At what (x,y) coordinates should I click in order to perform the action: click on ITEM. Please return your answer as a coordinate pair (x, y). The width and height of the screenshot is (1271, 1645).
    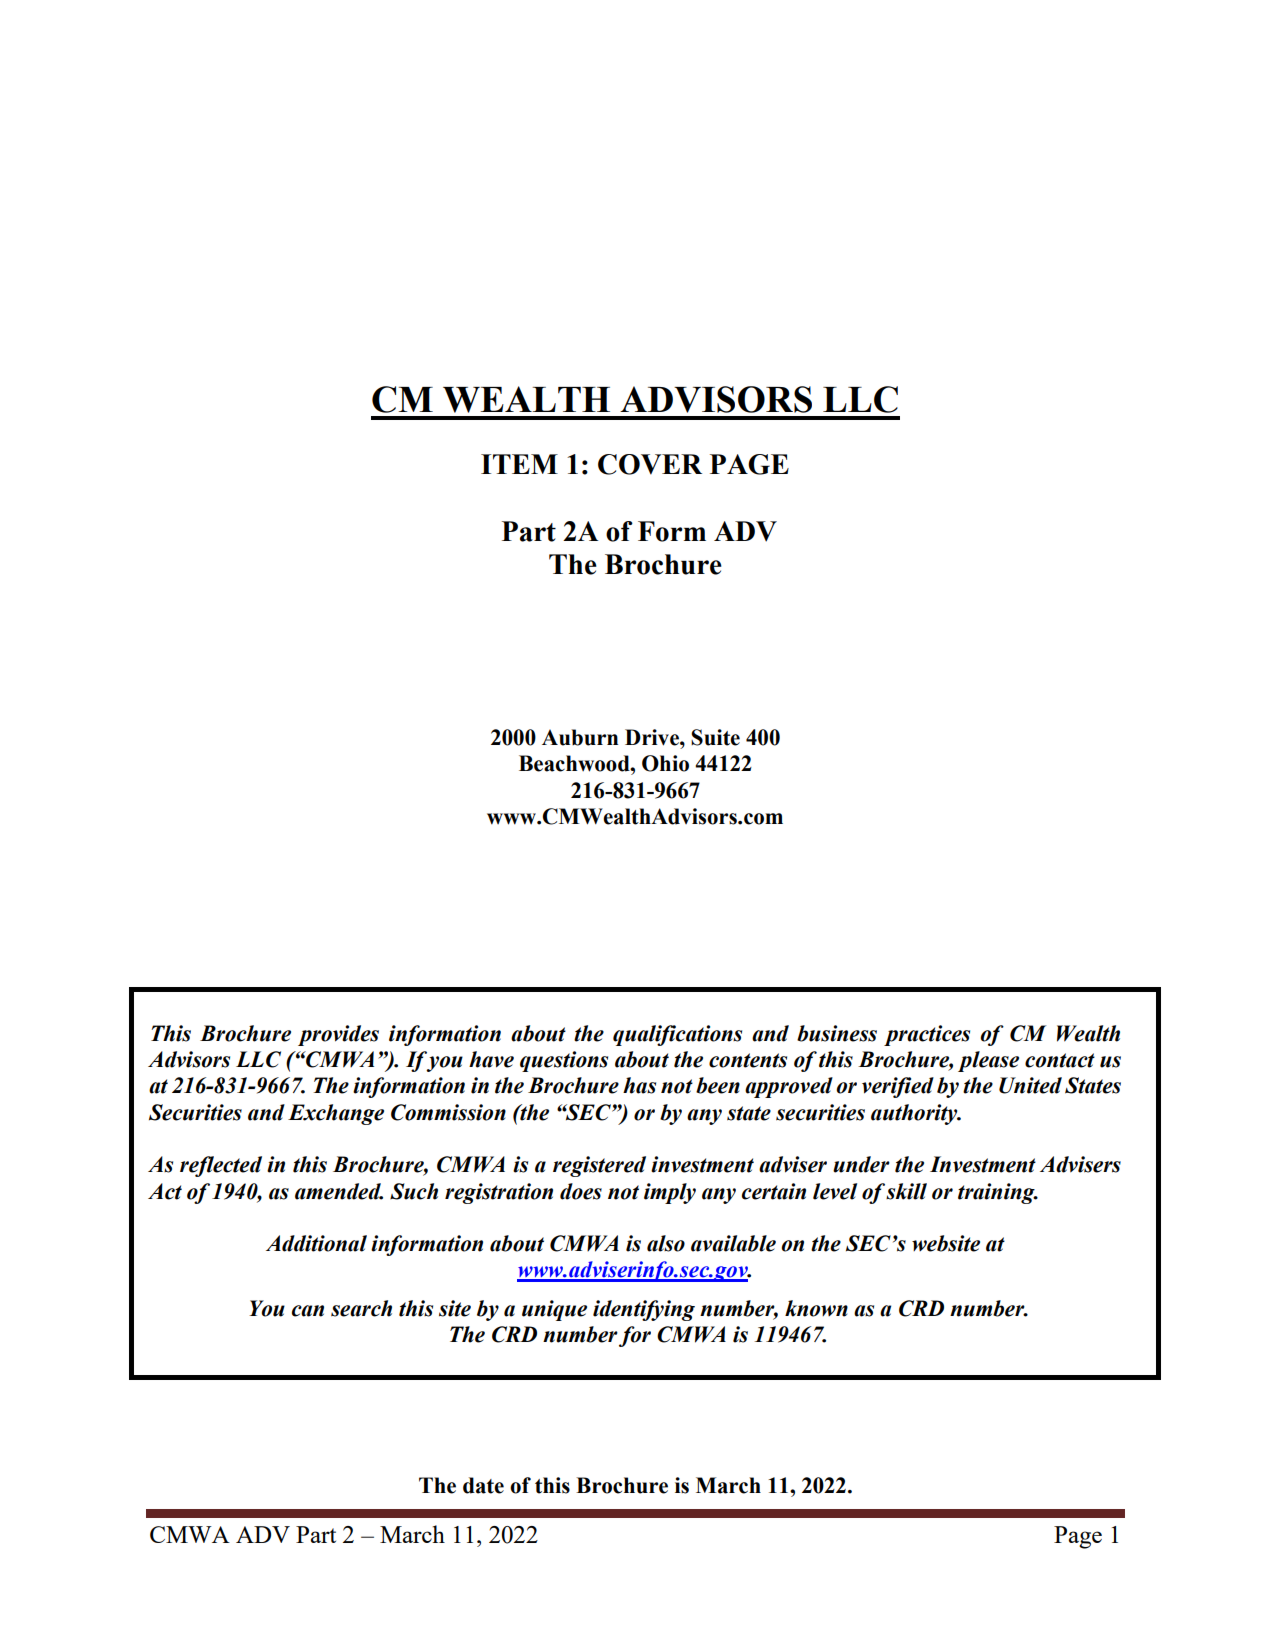
    Looking at the image, I should click on (519, 464).
